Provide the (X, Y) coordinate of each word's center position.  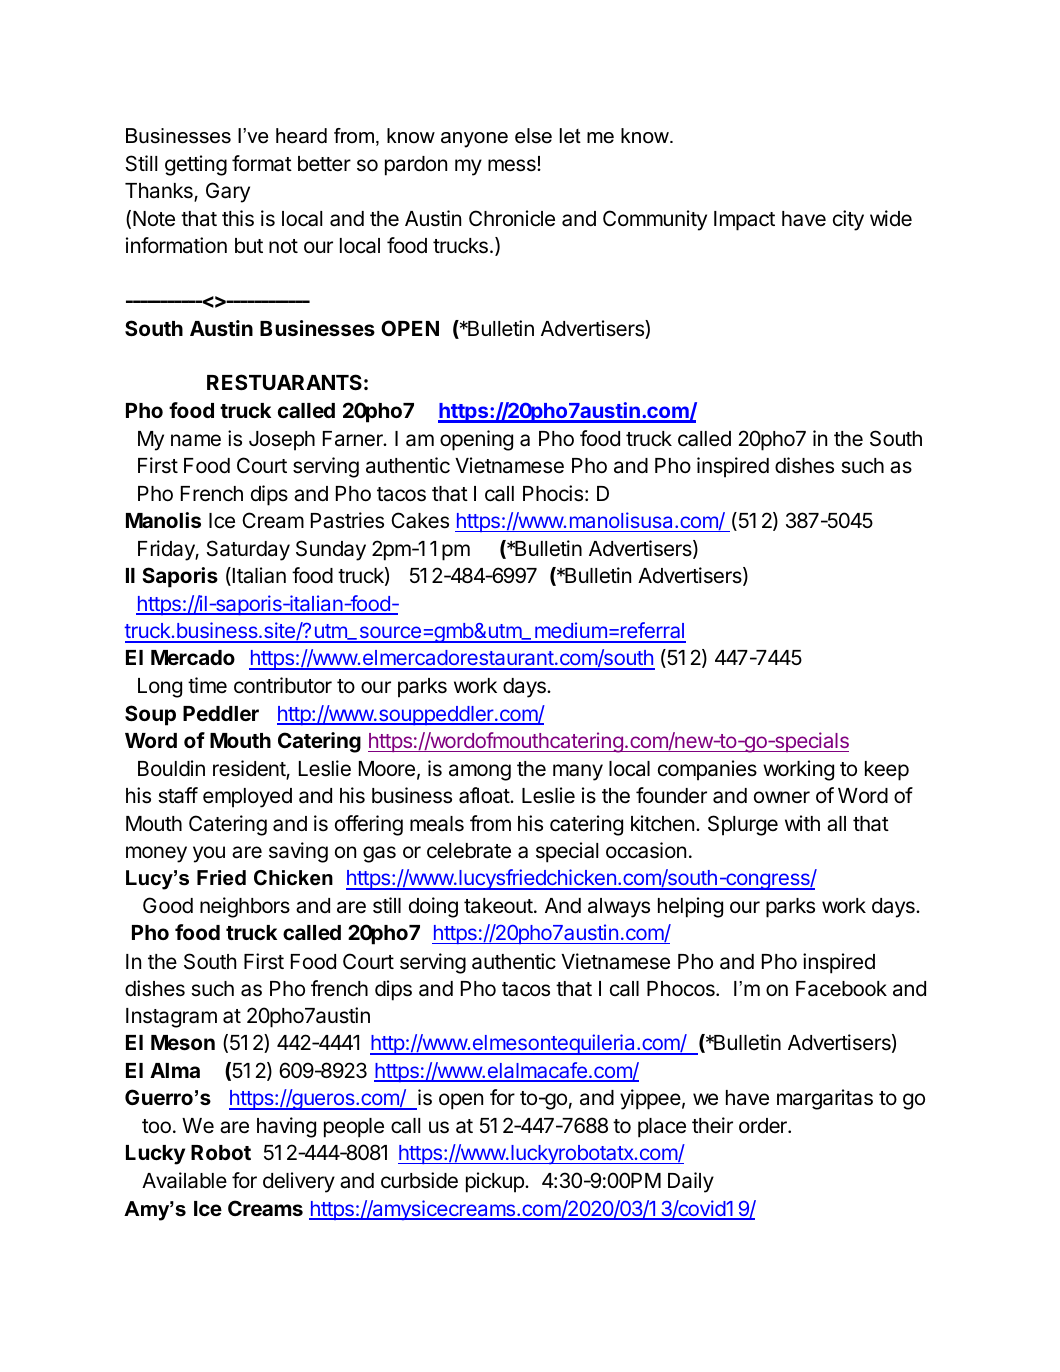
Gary (228, 192)
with (802, 823)
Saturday (248, 550)
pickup (496, 1182)
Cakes (420, 520)
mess (513, 165)
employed (247, 798)
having (286, 1127)
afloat (485, 795)
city (848, 220)
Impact (744, 221)
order (764, 1126)
